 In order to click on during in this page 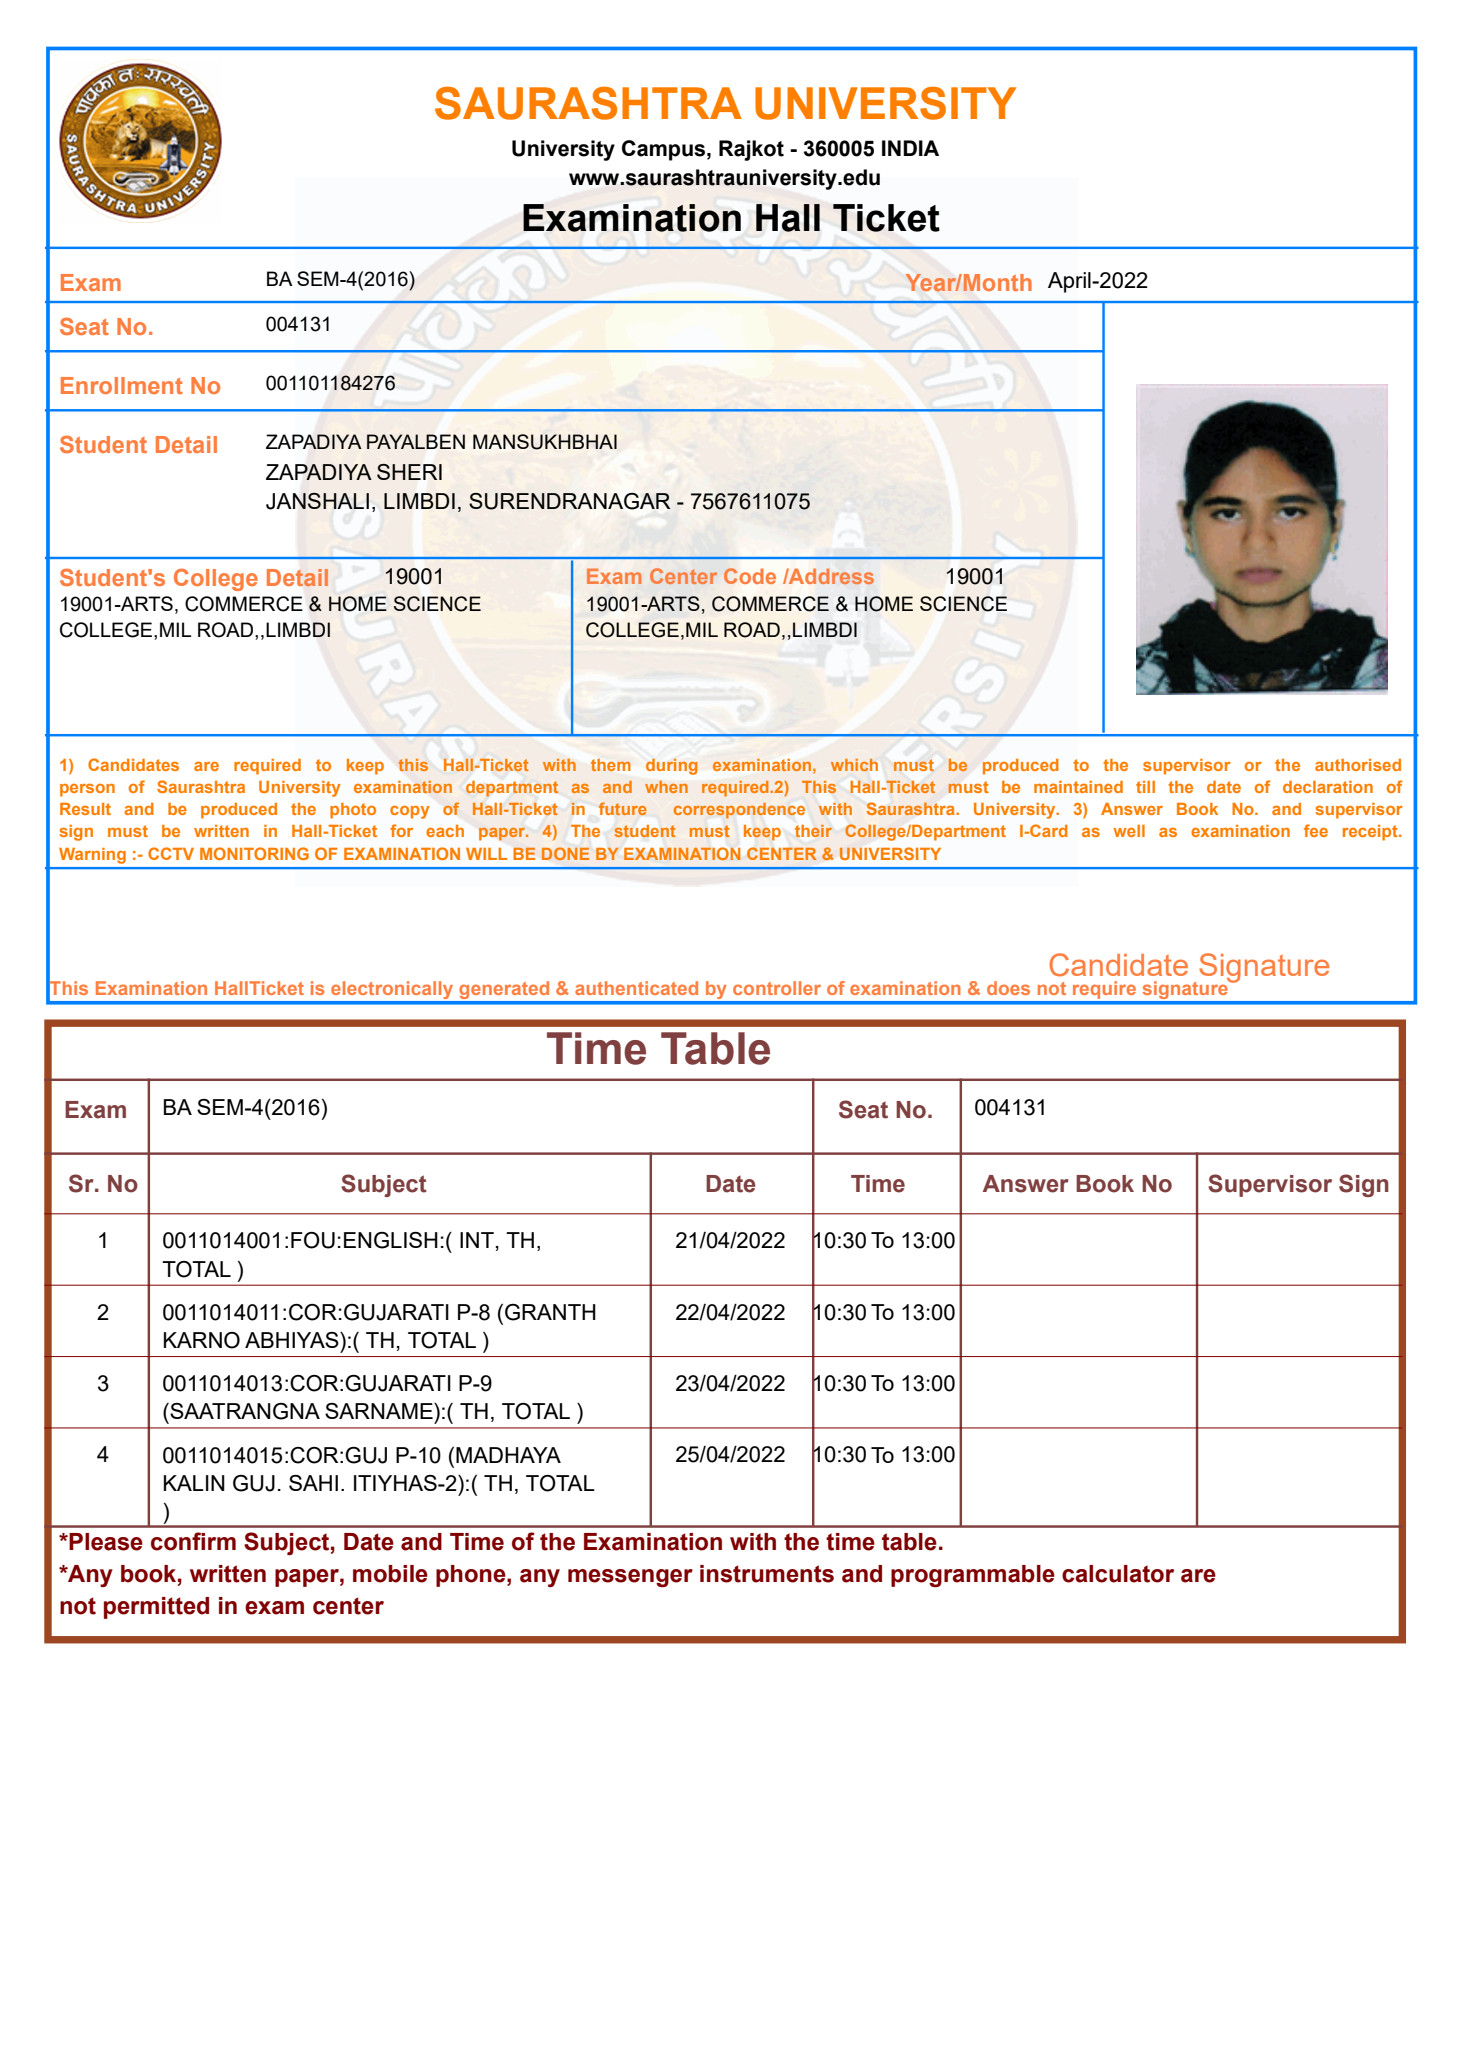, I will do `click(672, 766)`.
